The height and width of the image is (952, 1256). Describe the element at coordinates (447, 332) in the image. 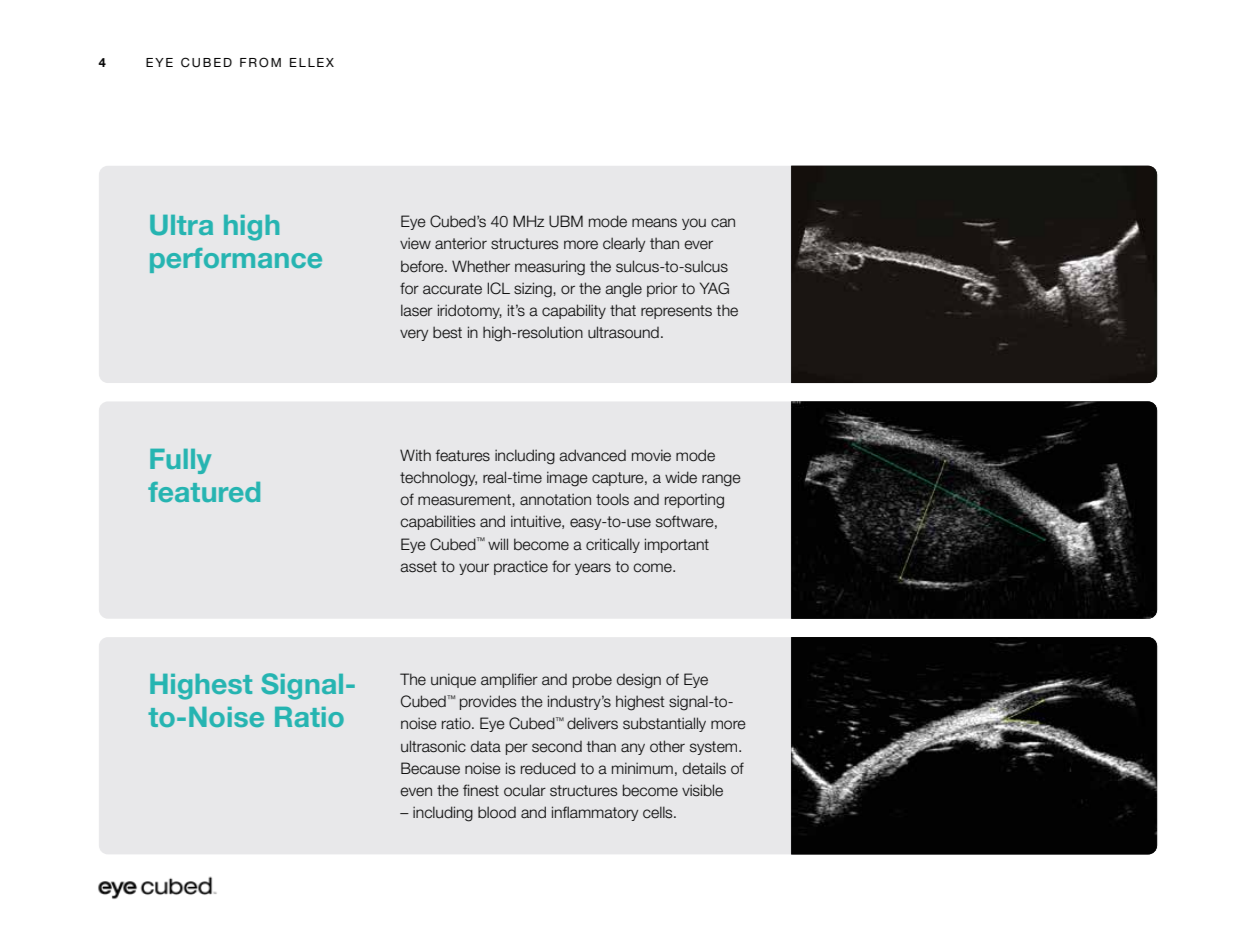

I see `best` at that location.
